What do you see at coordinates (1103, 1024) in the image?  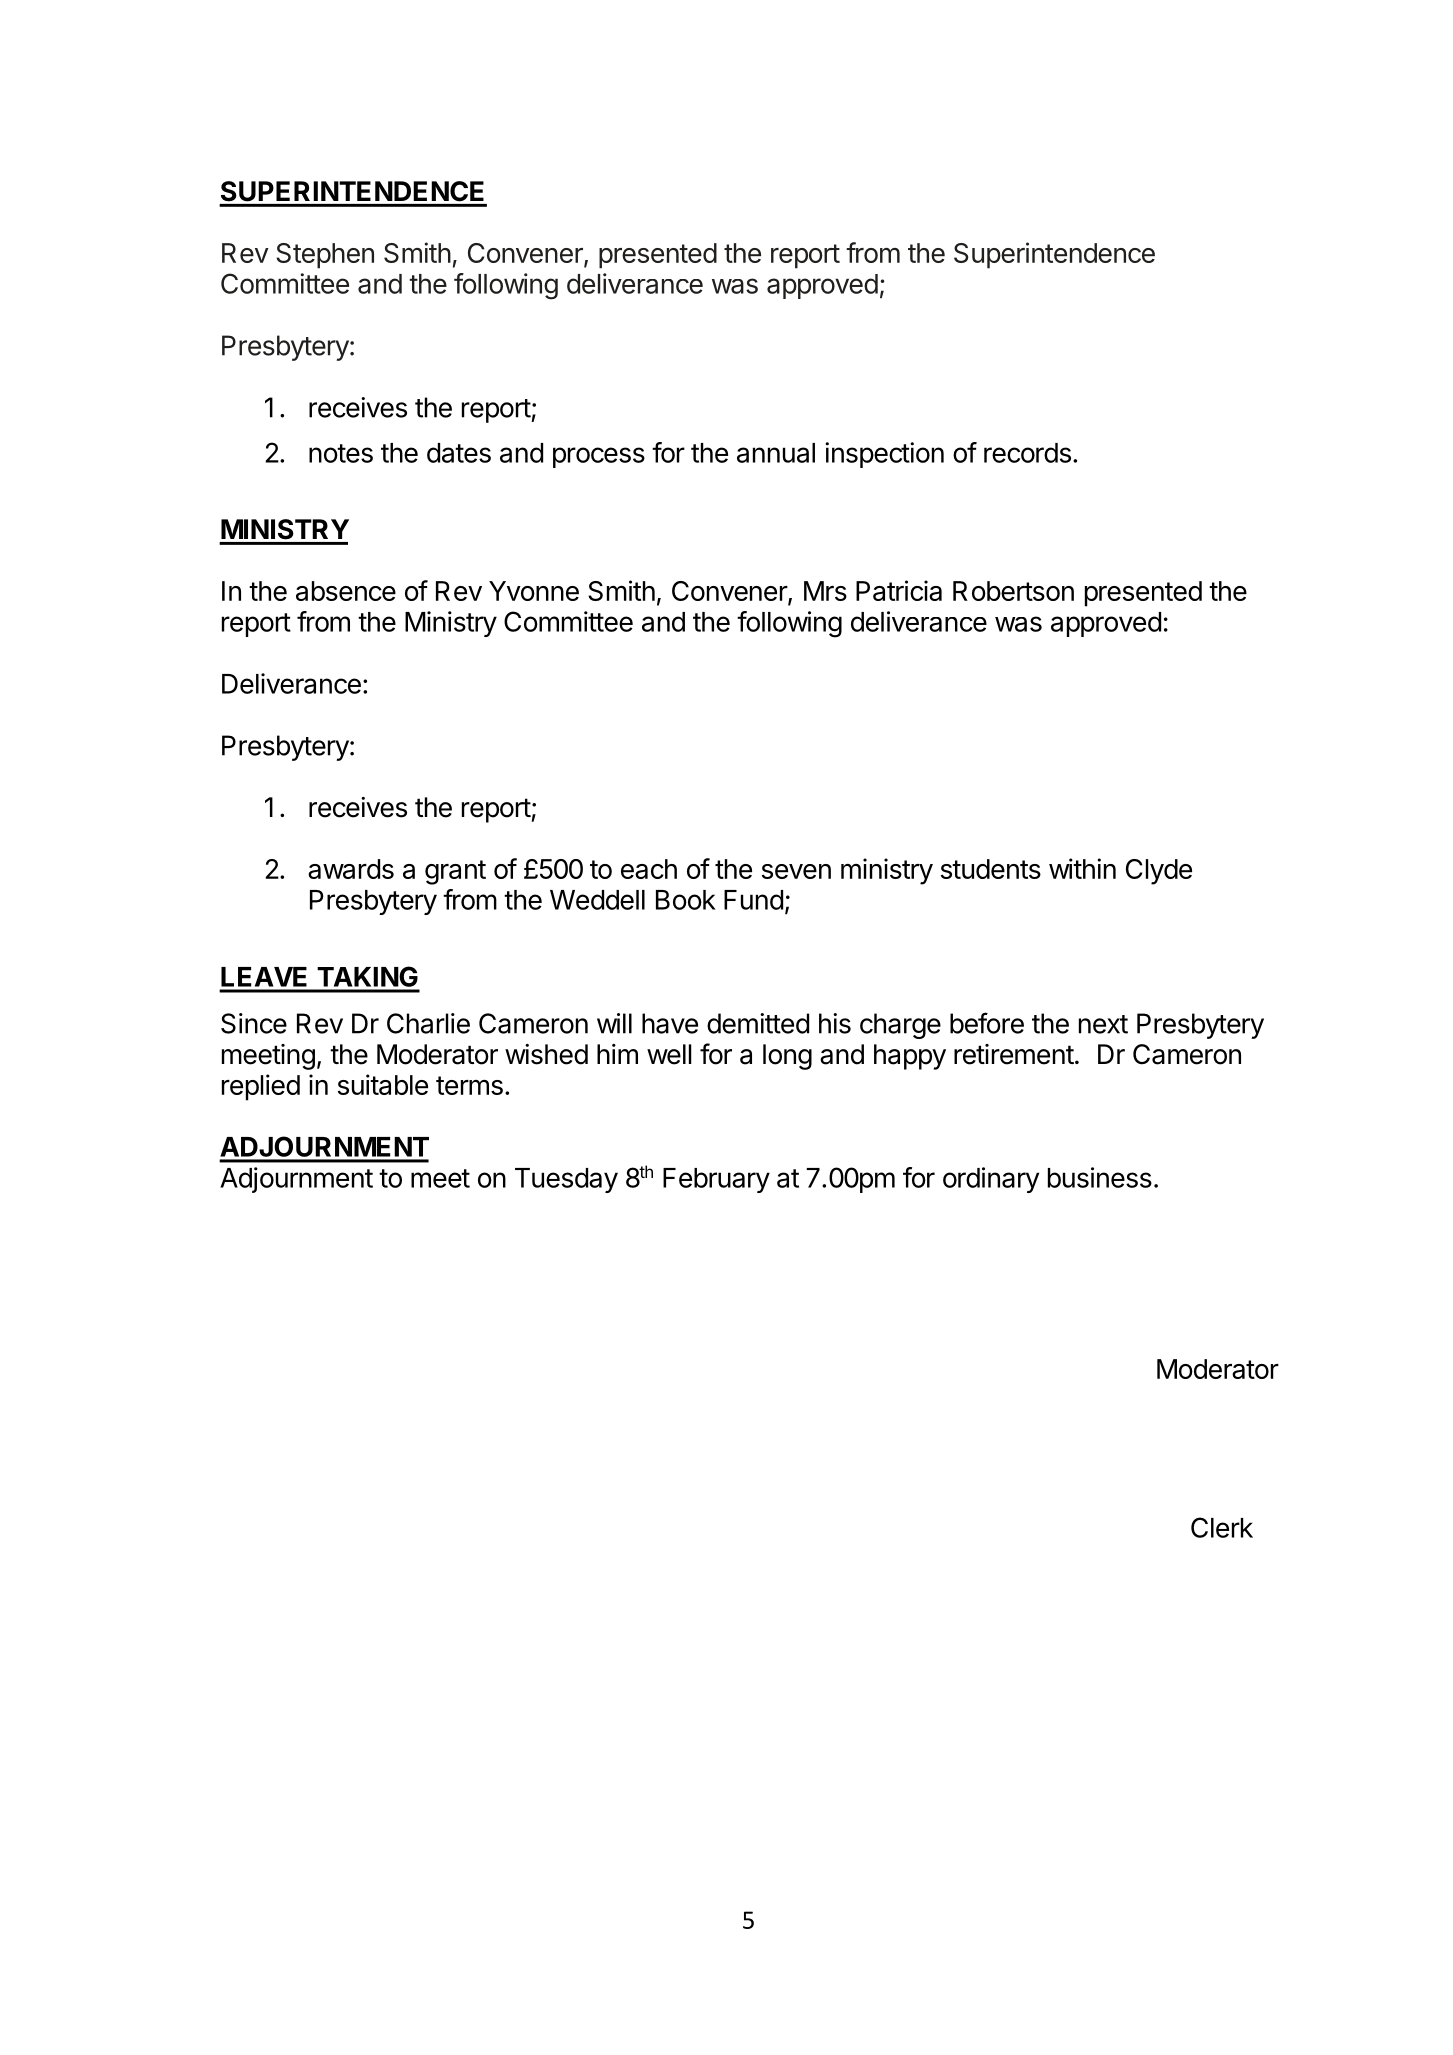 I see `next` at bounding box center [1103, 1024].
